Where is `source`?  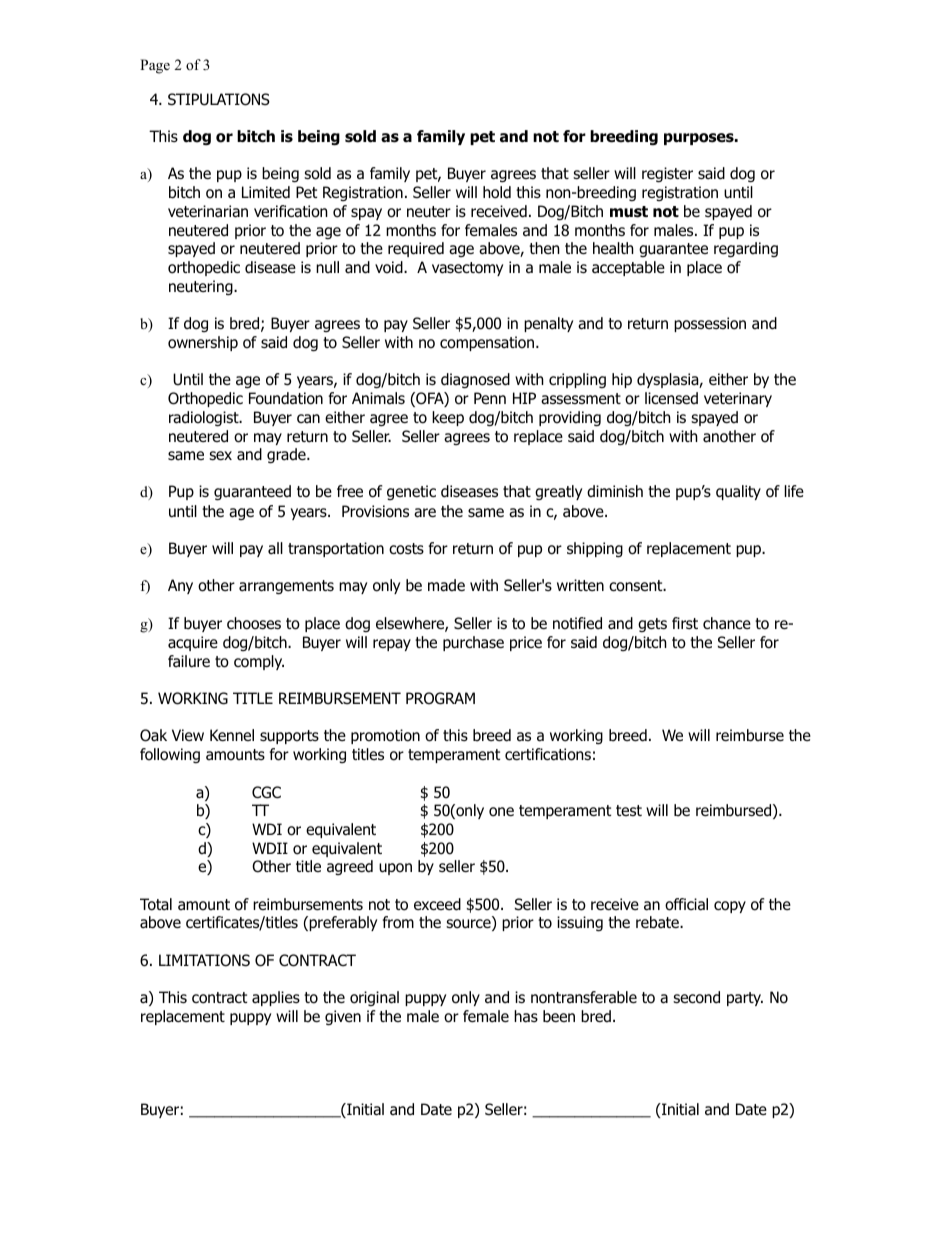
source is located at coordinates (469, 925).
